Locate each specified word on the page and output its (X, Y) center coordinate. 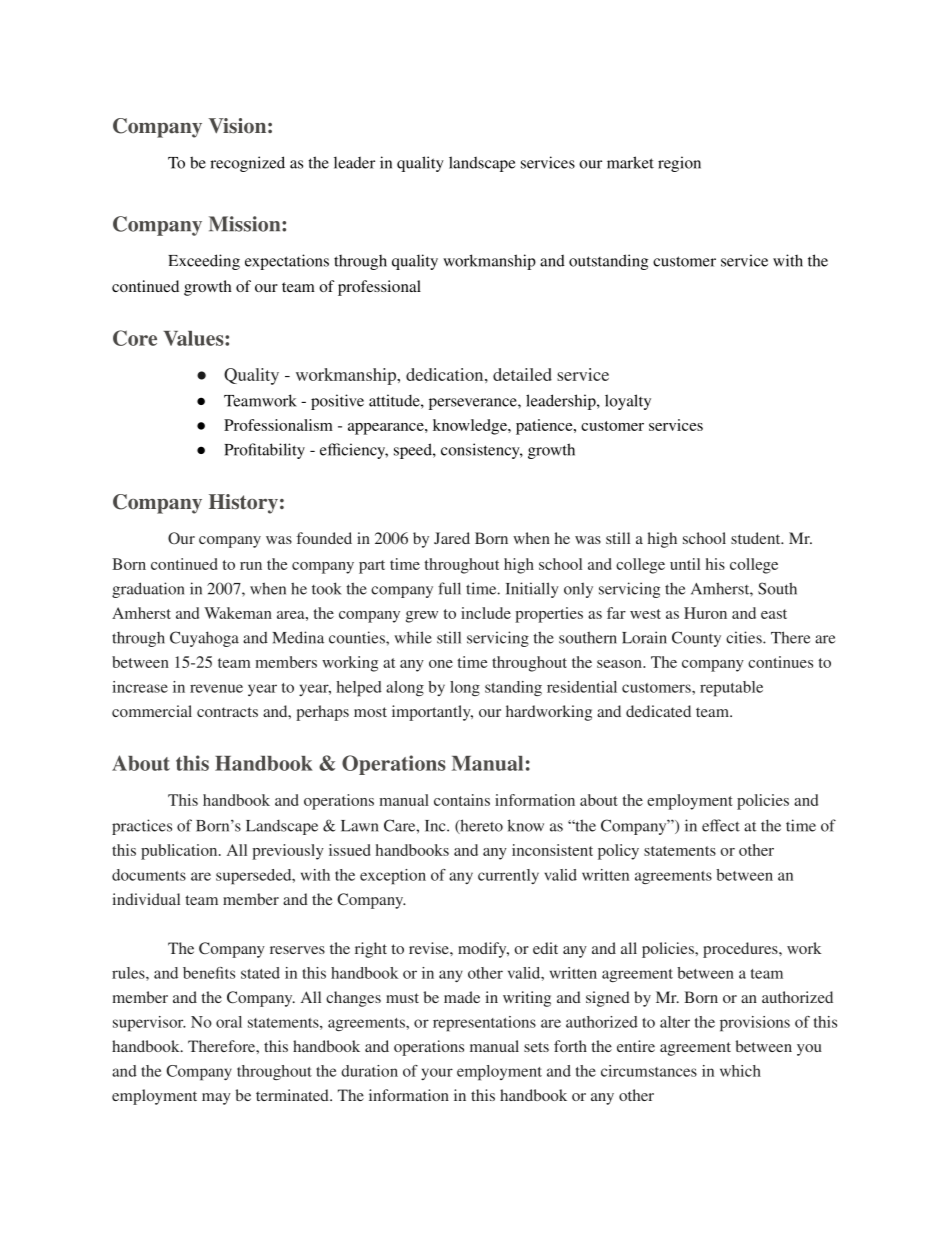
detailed (522, 374)
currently (508, 876)
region (679, 164)
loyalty (628, 402)
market (630, 162)
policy (618, 852)
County (696, 639)
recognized (247, 164)
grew (422, 617)
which (740, 1071)
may (216, 1099)
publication (180, 852)
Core (135, 338)
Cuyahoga (204, 639)
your (437, 1074)
